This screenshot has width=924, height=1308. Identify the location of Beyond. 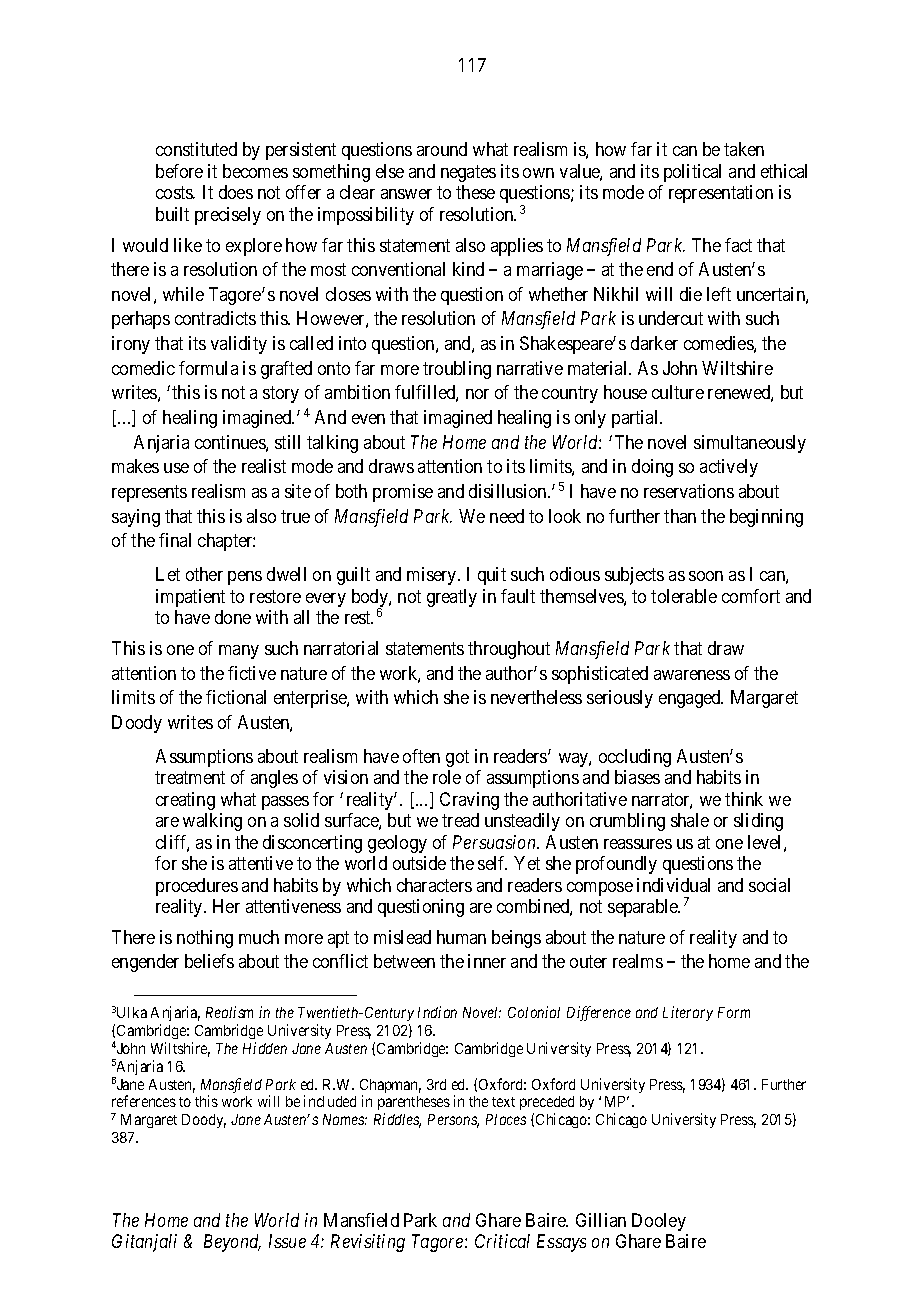
(232, 1243).
